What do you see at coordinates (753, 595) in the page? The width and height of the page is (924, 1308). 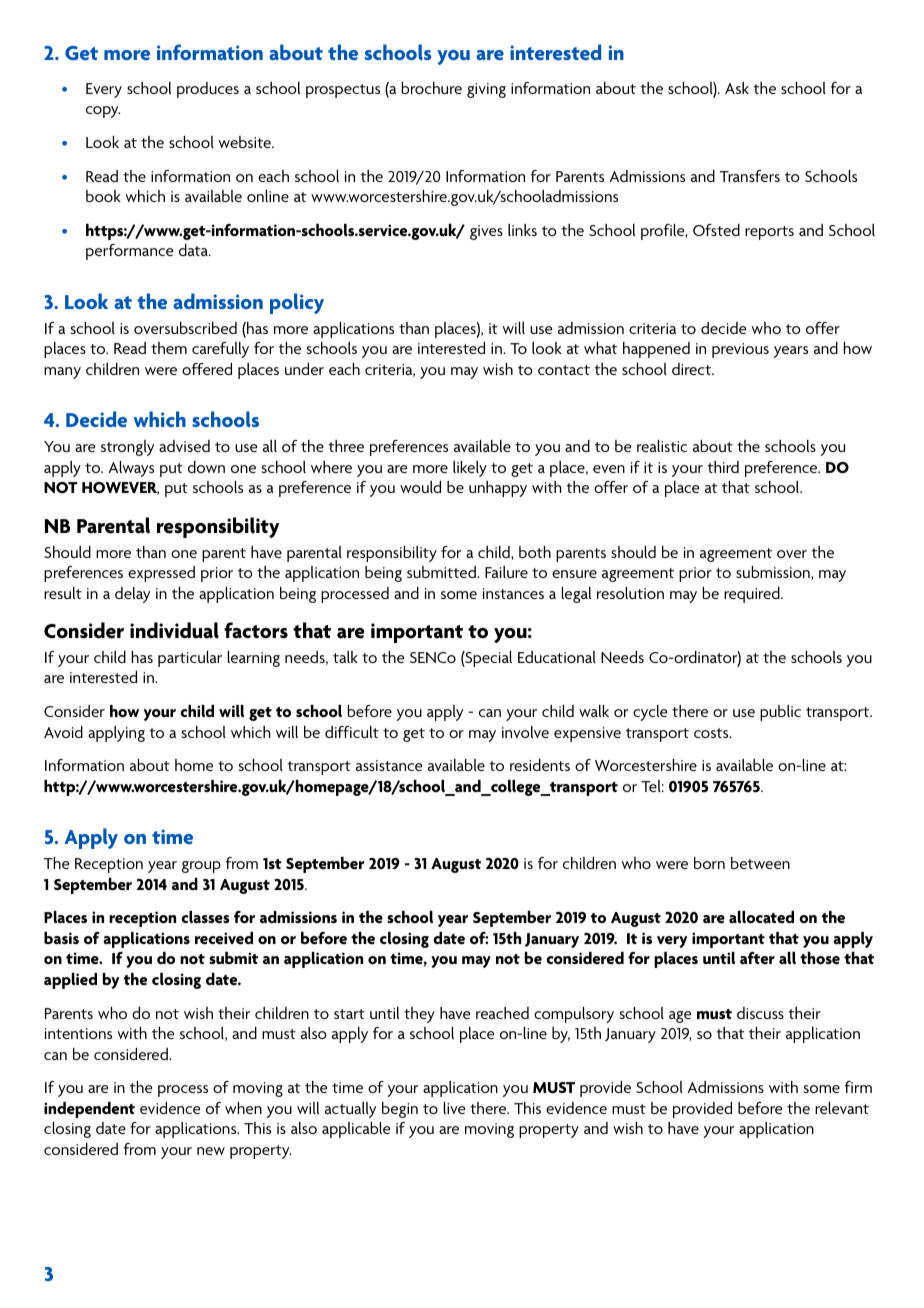 I see `required` at bounding box center [753, 595].
